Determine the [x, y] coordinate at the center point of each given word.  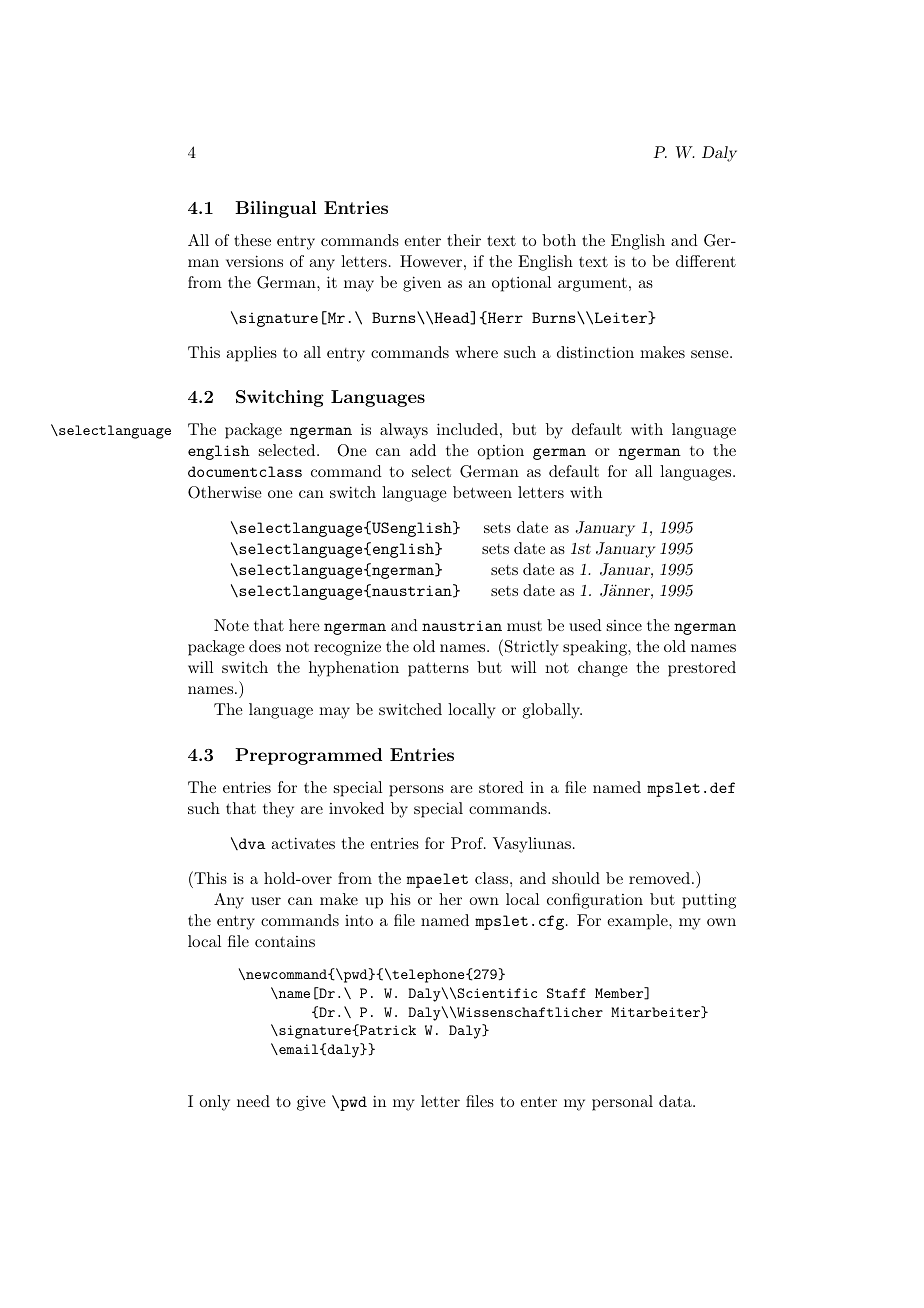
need [253, 1101]
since [624, 625]
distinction [595, 352]
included [467, 429]
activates [303, 843]
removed [659, 878]
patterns [438, 670]
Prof [468, 843]
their [464, 240]
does [265, 646]
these [252, 240]
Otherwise [225, 492]
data [676, 1101]
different [706, 261]
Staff [566, 993]
